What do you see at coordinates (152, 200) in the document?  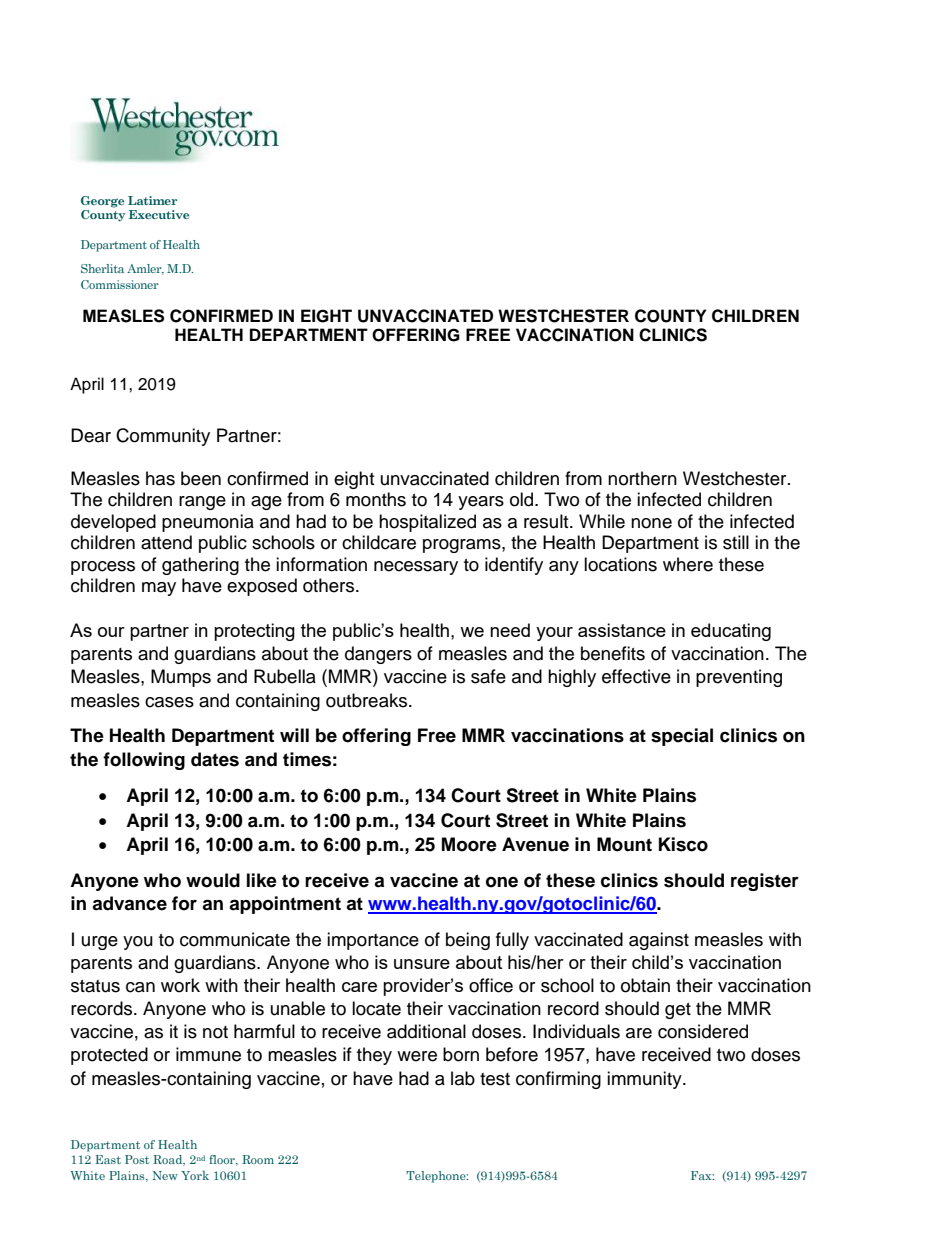 I see `Latimer` at bounding box center [152, 200].
